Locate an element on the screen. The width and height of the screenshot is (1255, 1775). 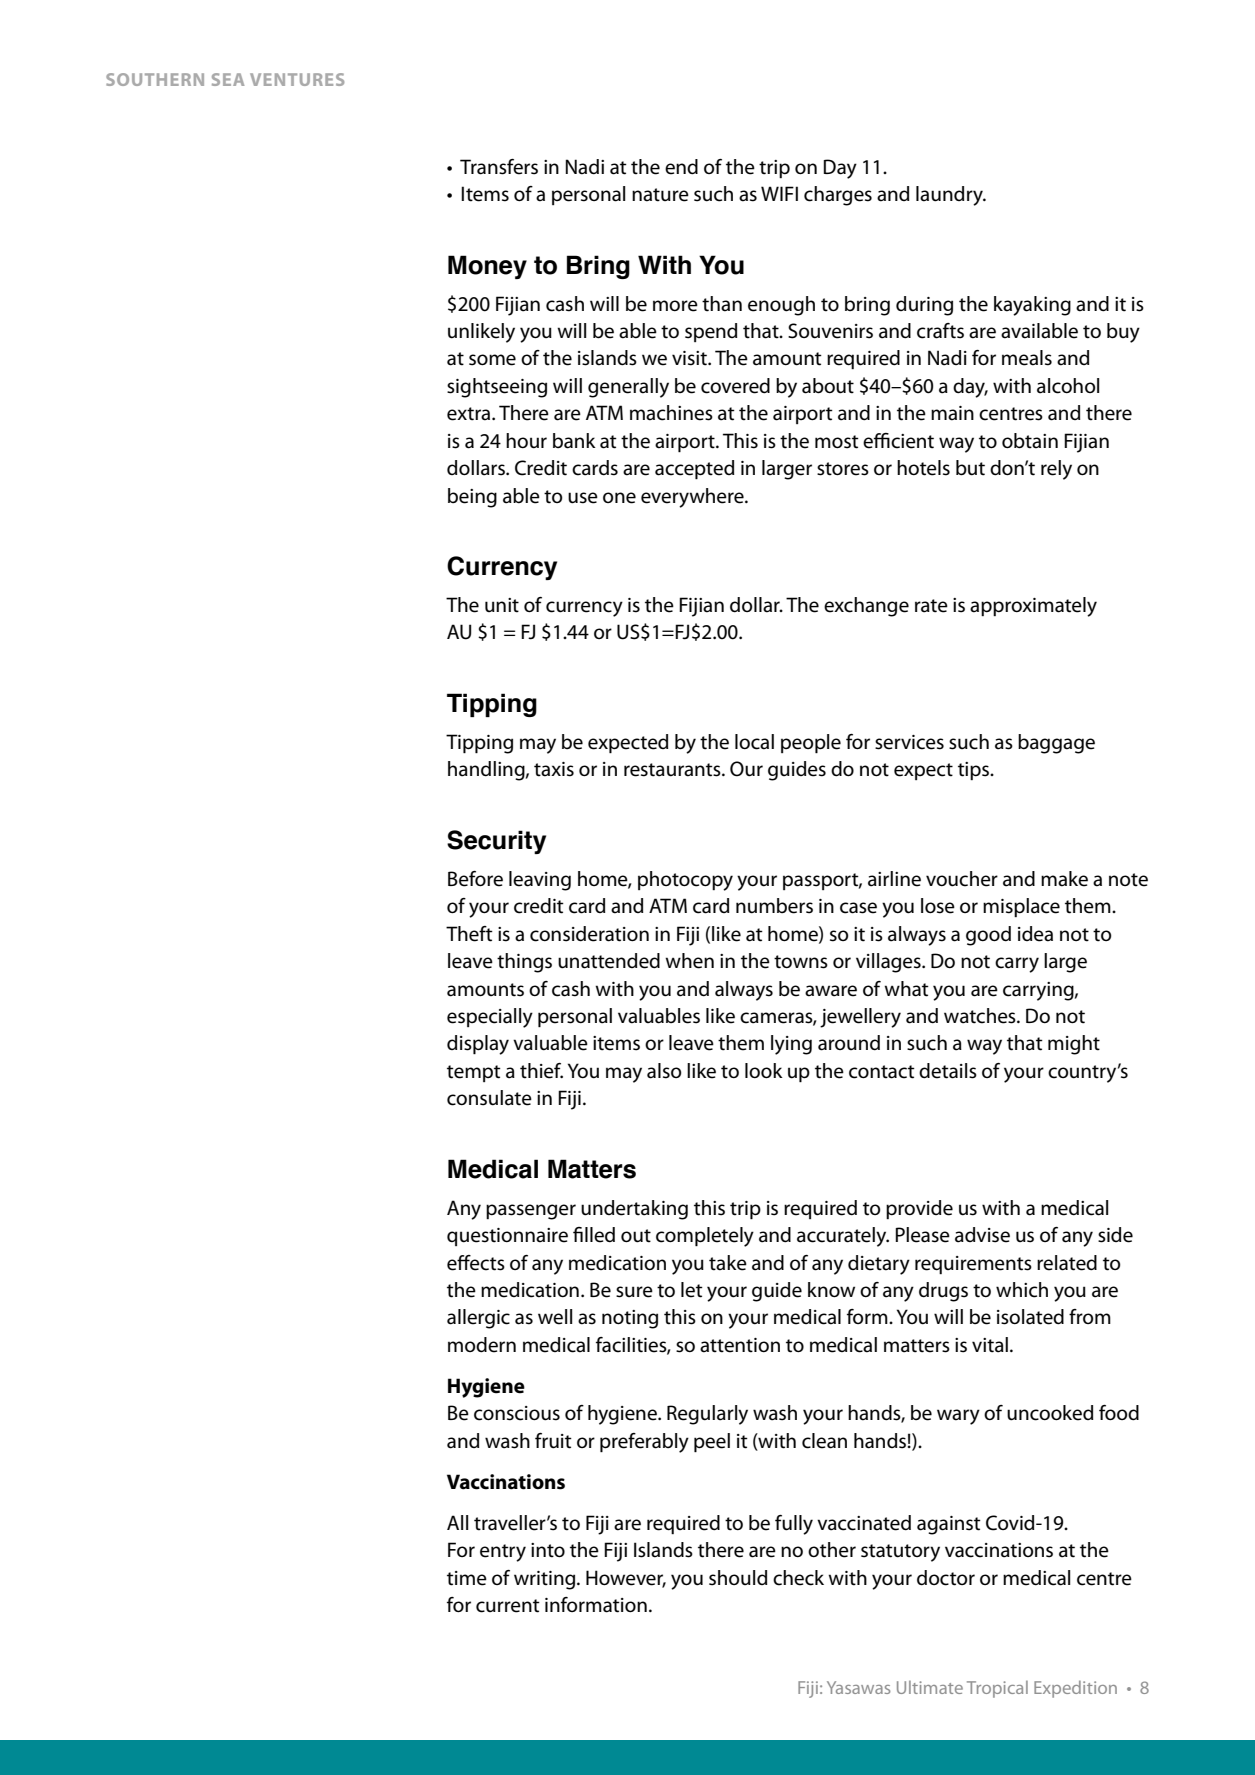
photocopy is located at coordinates (685, 881).
